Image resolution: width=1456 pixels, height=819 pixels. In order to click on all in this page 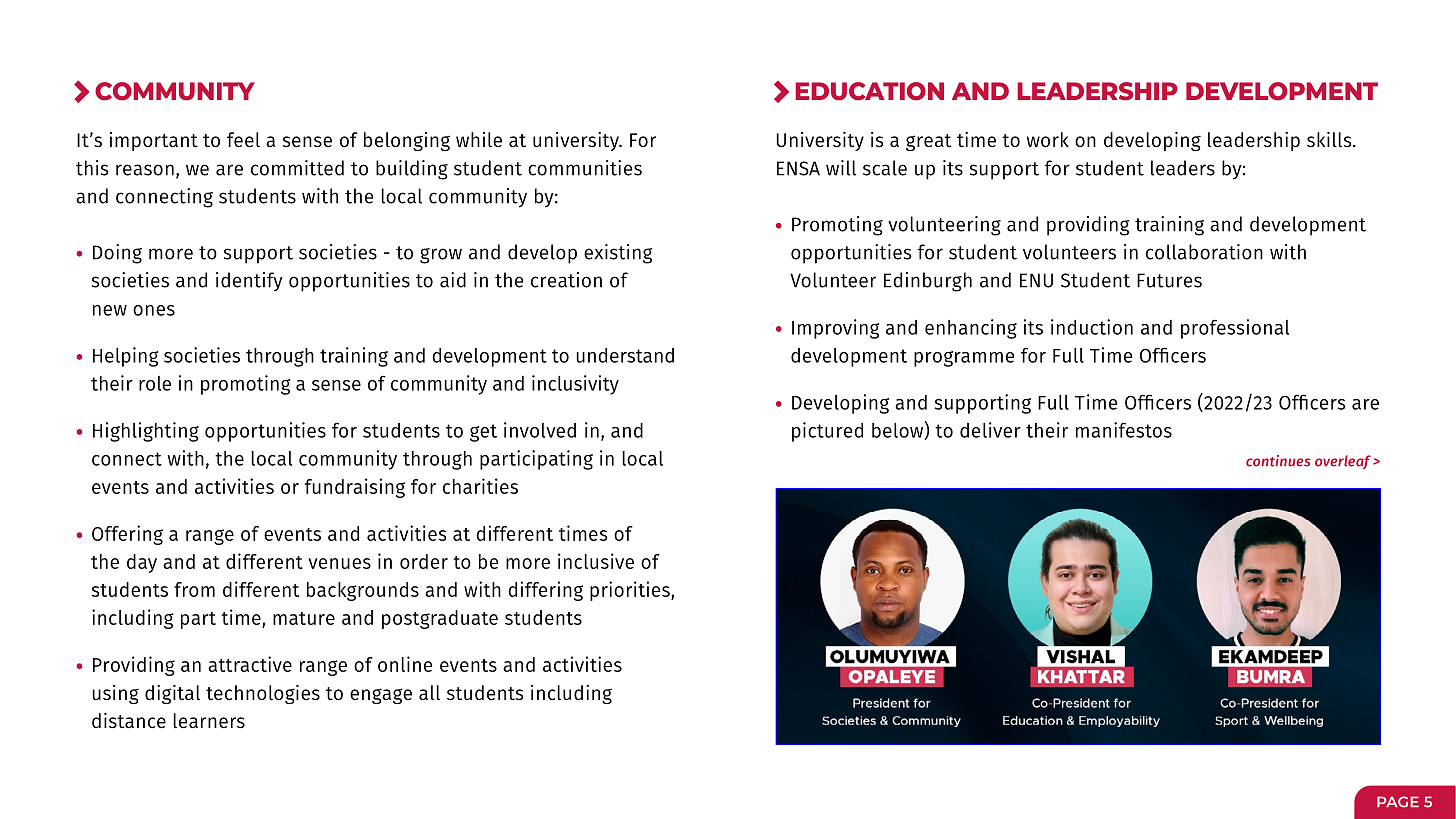, I will do `click(429, 692)`.
